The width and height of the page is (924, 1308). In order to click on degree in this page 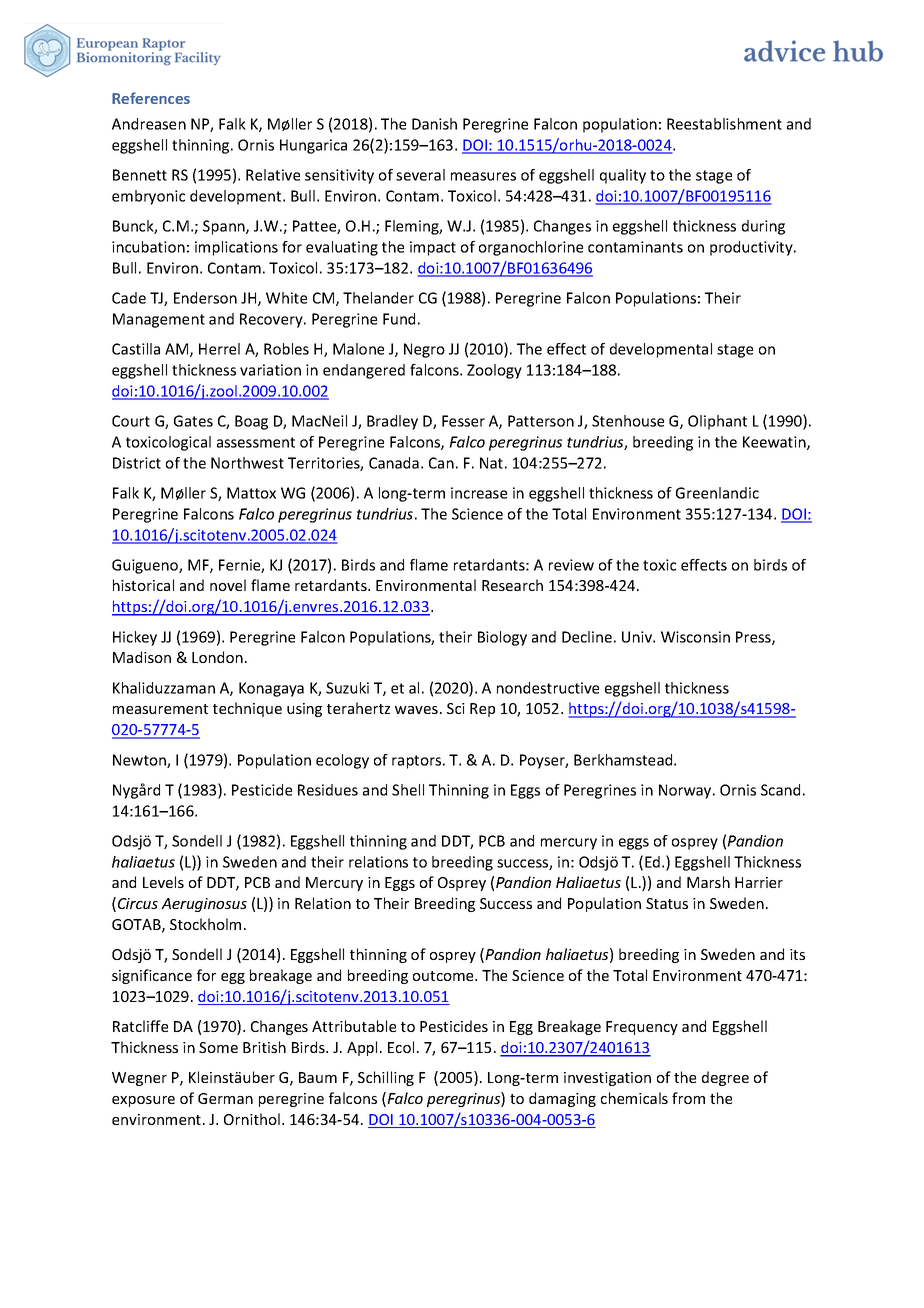, I will do `click(725, 1078)`.
